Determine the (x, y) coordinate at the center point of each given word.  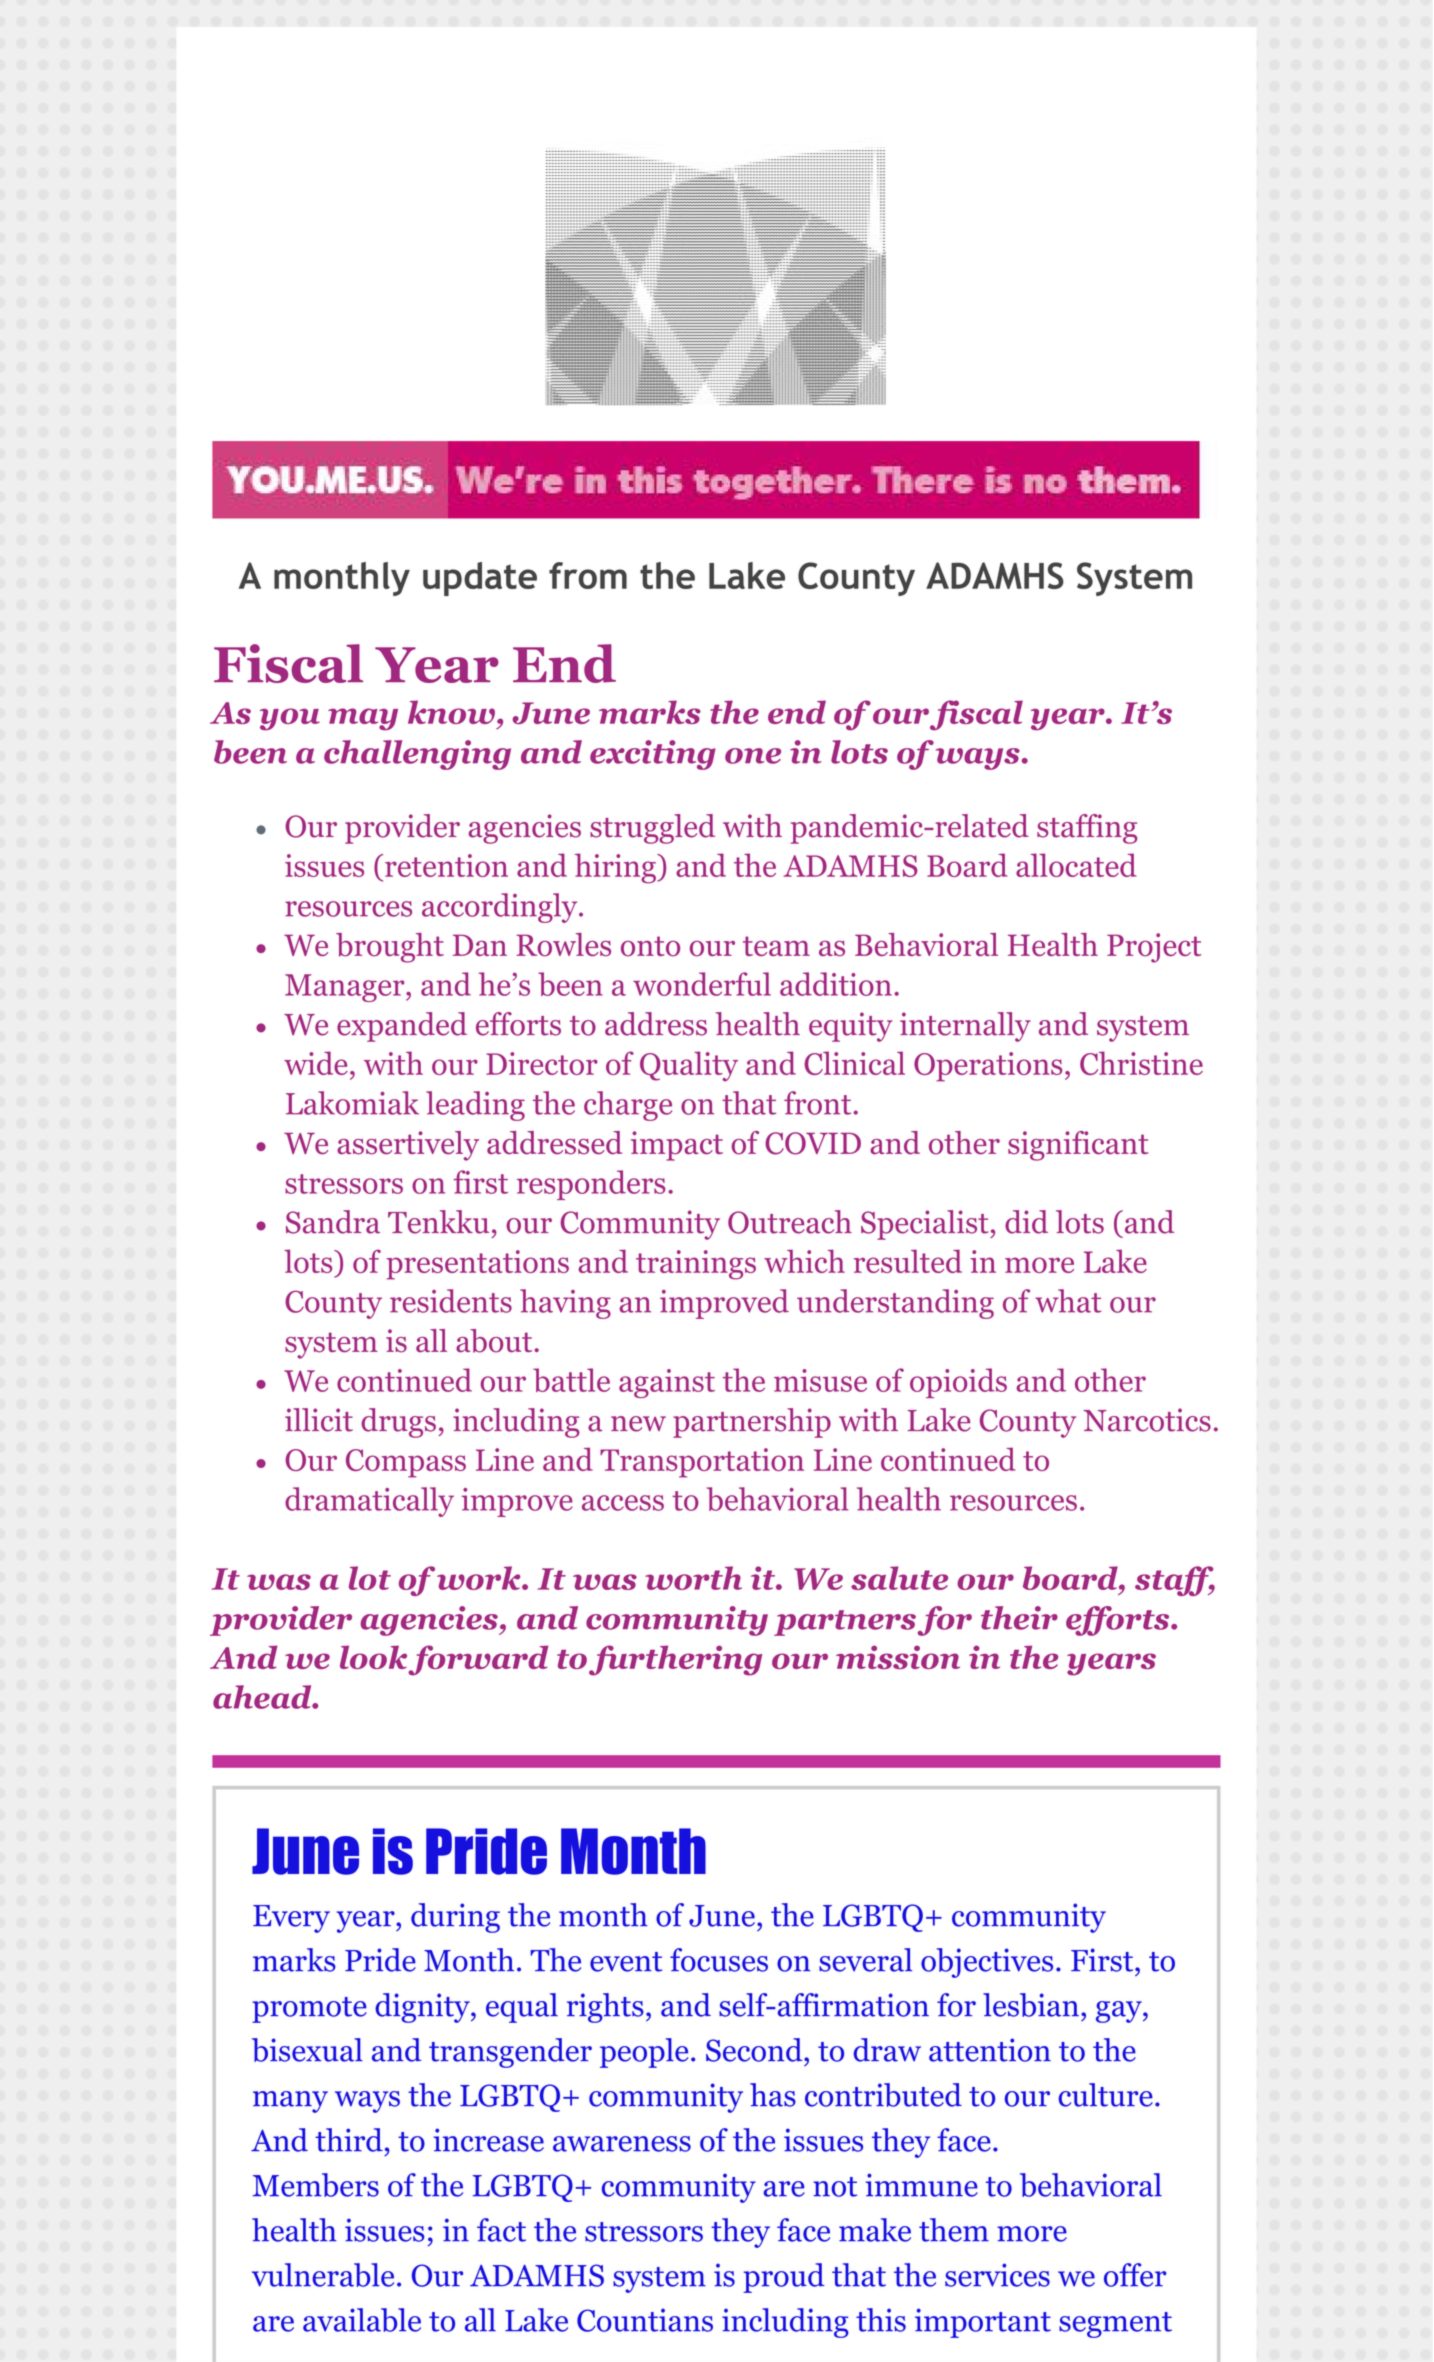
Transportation (702, 1463)
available (362, 2320)
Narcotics (1147, 1420)
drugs (398, 1423)
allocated (1076, 865)
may (363, 719)
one (753, 756)
